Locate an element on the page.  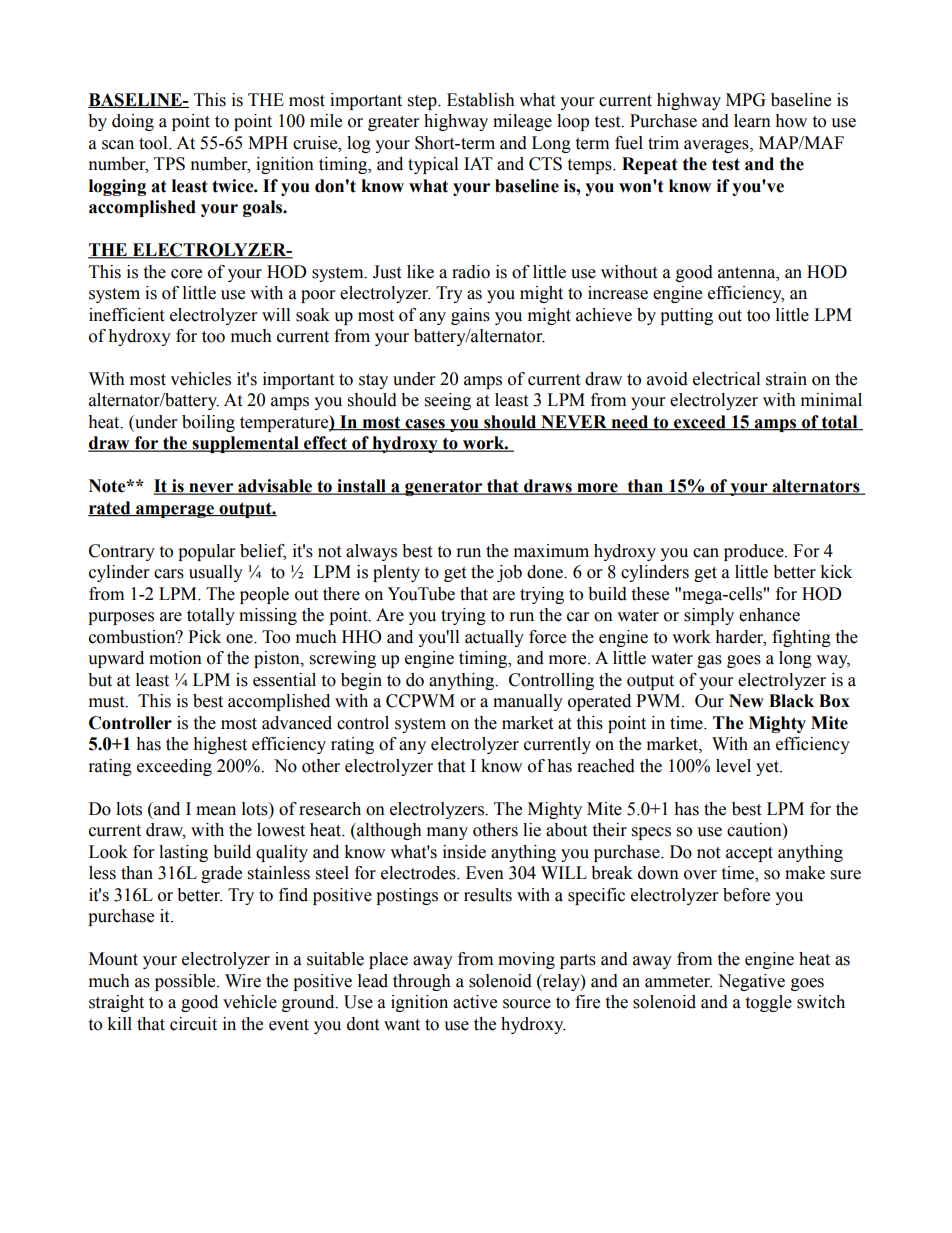
yet is located at coordinates (769, 768).
